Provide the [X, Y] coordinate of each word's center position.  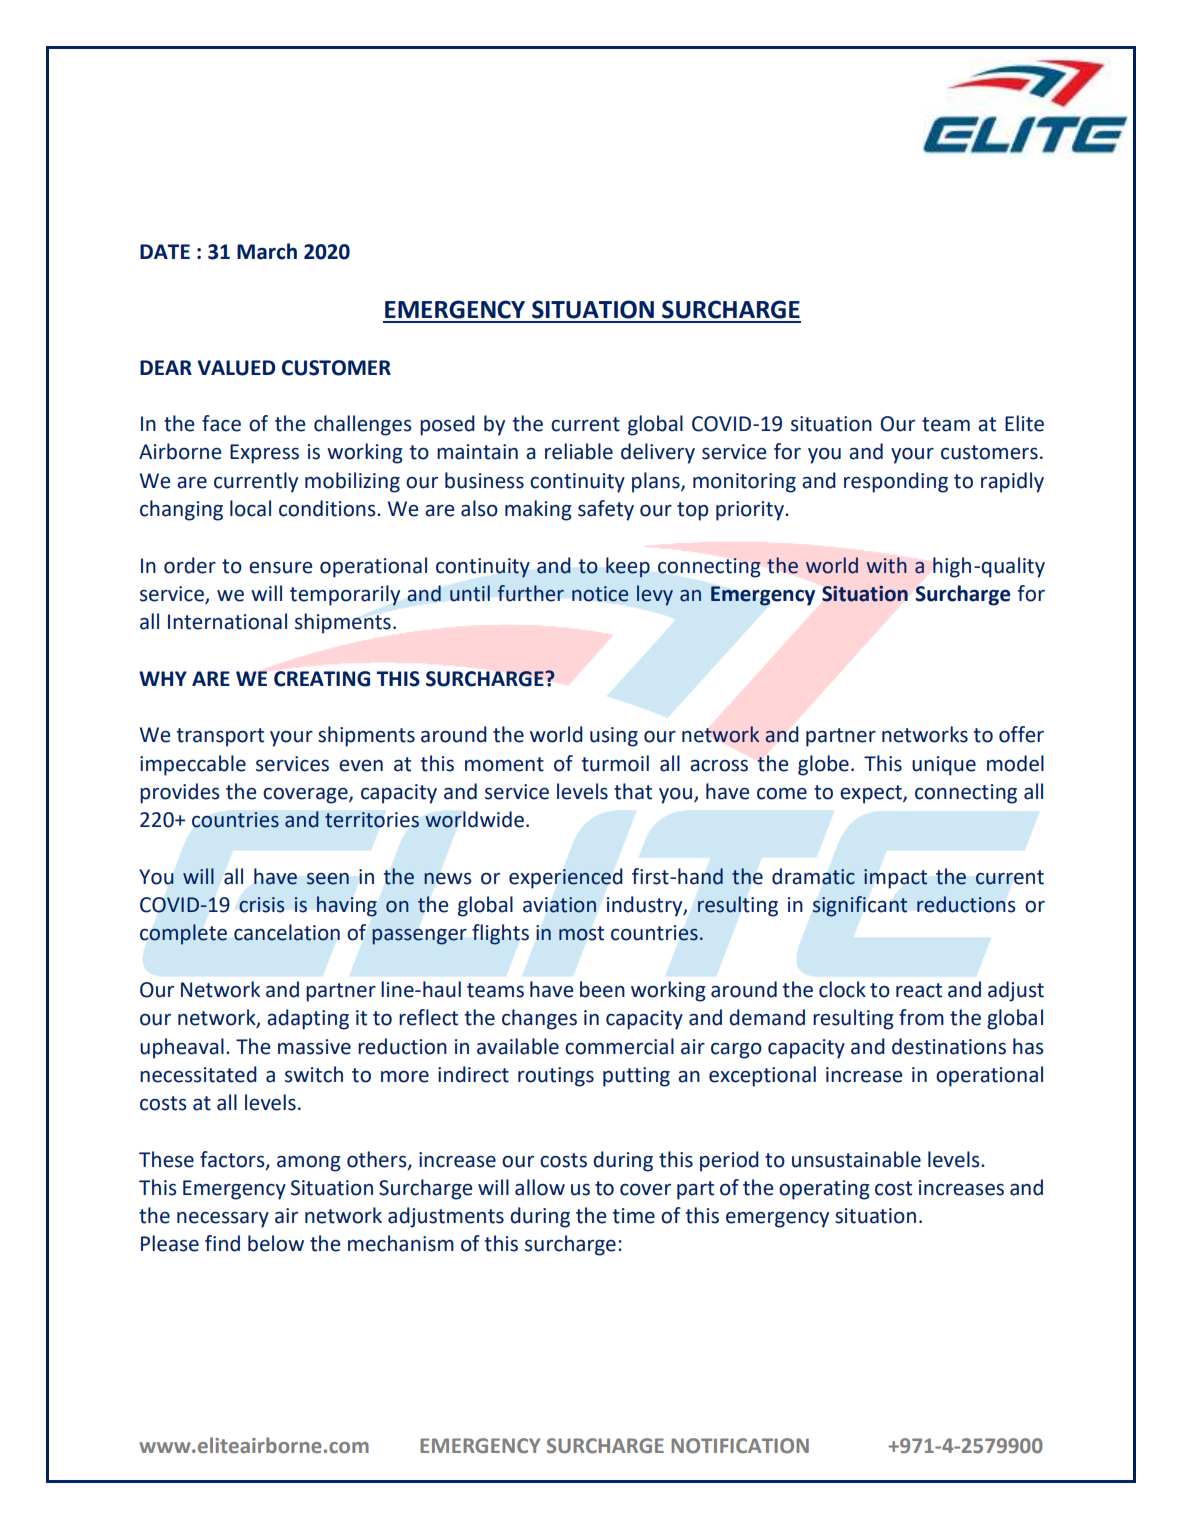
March [267, 251]
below [276, 1243]
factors [233, 1160]
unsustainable [856, 1159]
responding [896, 482]
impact [896, 879]
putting [636, 1077]
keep [628, 567]
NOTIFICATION [740, 1445]
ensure [280, 568]
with [886, 565]
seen [328, 879]
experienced [566, 878]
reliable [579, 451]
